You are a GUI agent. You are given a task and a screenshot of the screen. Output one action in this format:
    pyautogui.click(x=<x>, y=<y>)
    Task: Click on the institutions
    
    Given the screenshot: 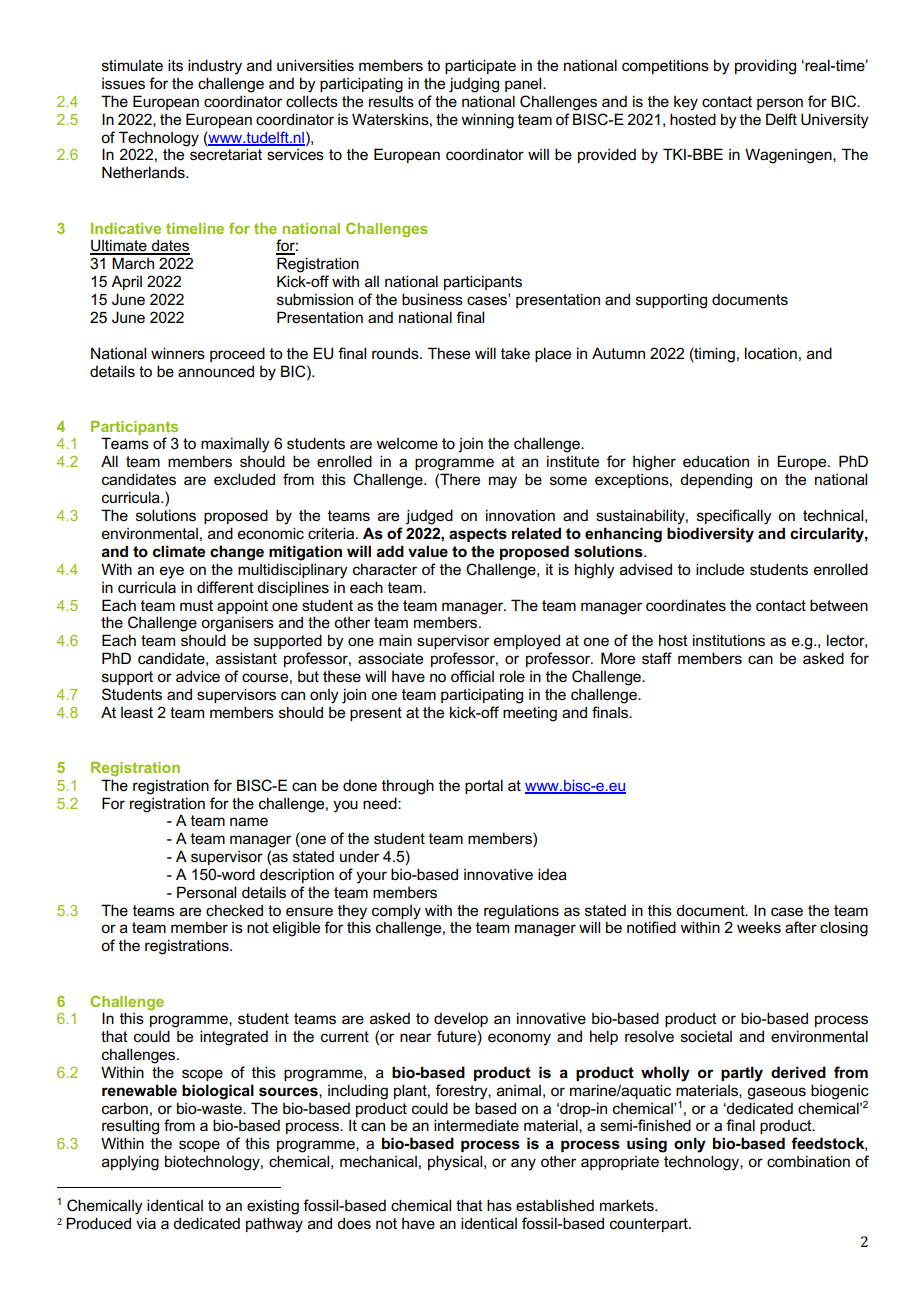 What is the action you would take?
    pyautogui.click(x=729, y=640)
